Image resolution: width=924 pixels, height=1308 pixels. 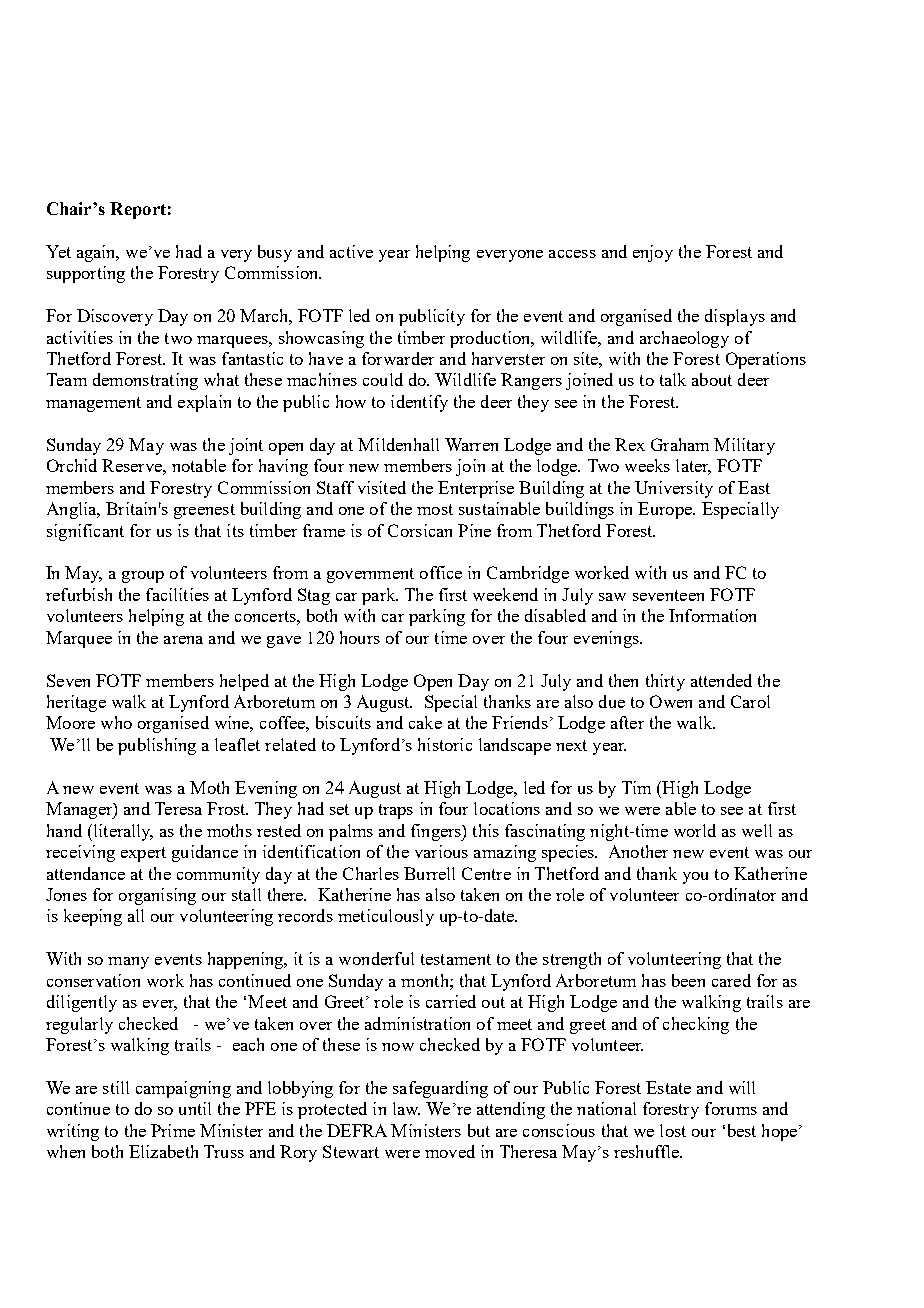 I want to click on Report, so click(x=138, y=210).
